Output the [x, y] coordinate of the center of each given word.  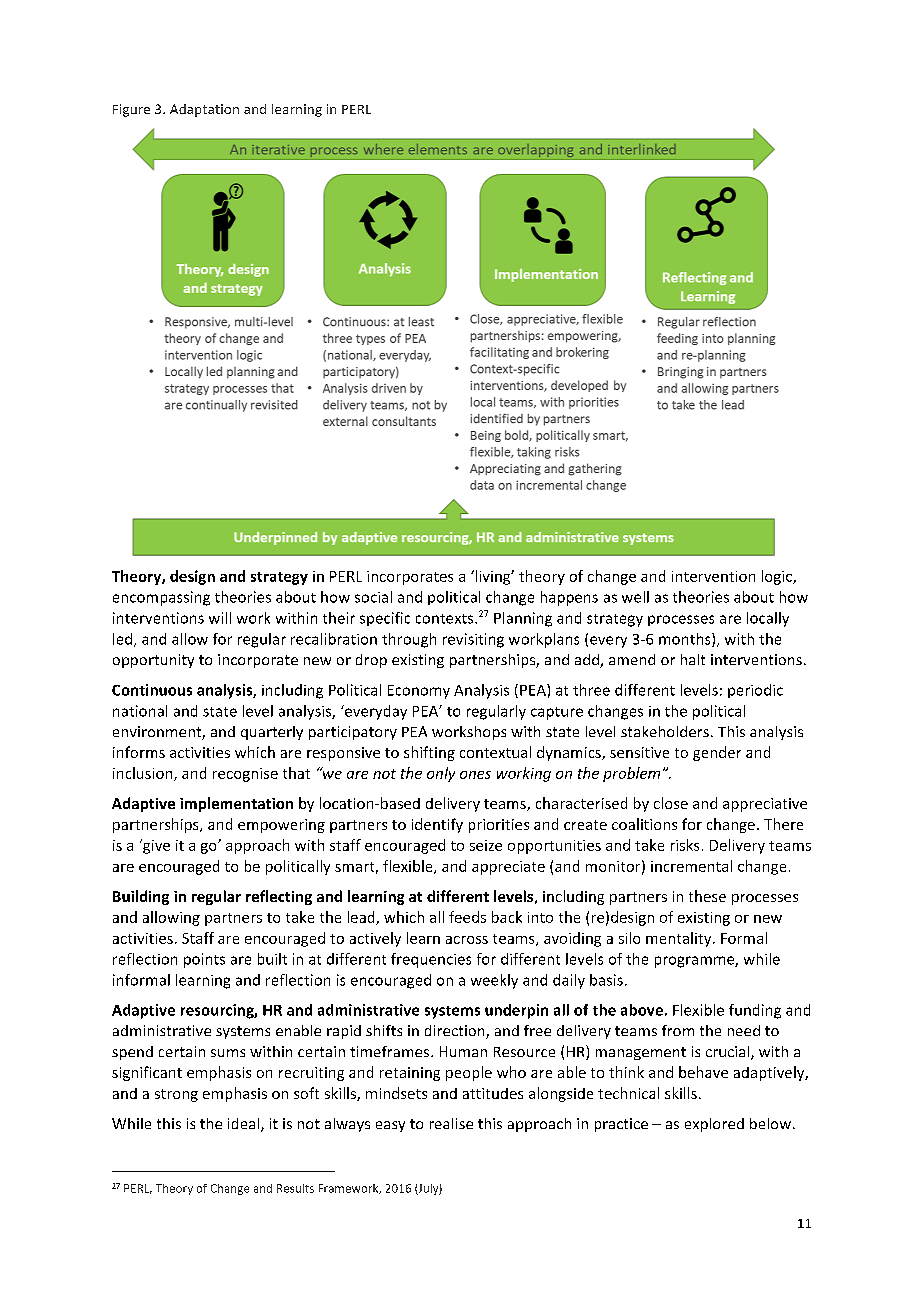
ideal [245, 1125]
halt [693, 659]
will [220, 618]
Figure [131, 110]
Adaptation [204, 110]
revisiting [473, 640]
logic [778, 577]
